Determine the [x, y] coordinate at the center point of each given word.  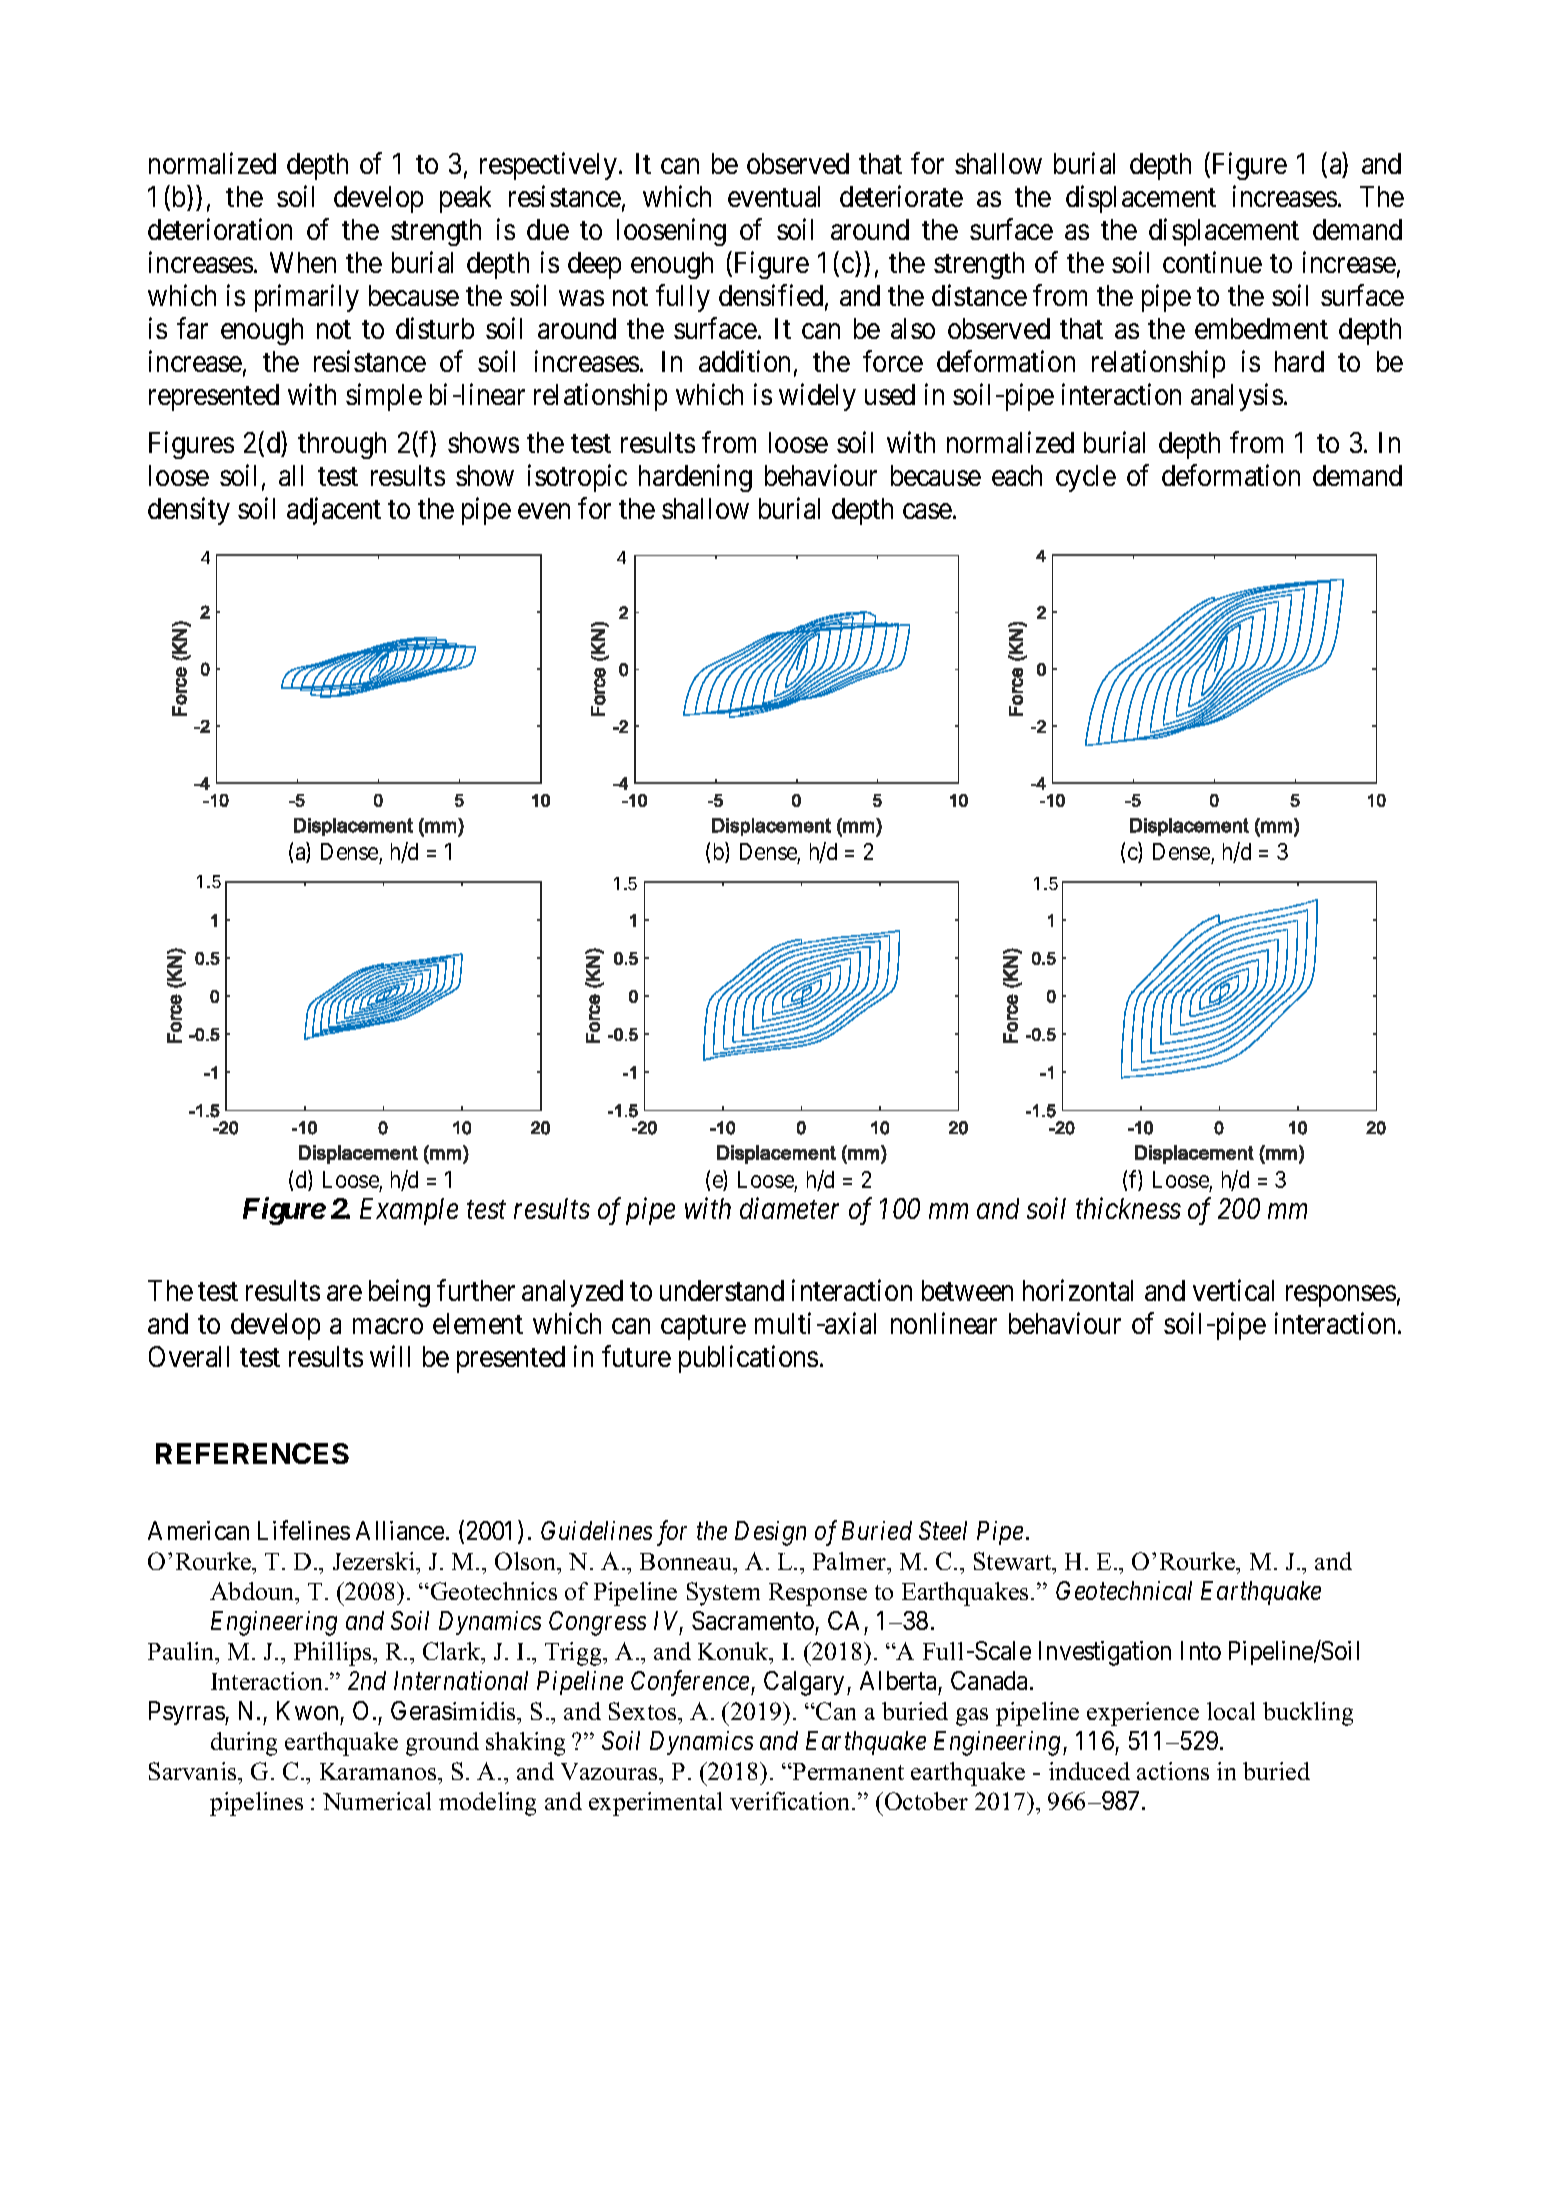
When [303, 262]
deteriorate [901, 196]
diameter [789, 1208]
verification [791, 1801]
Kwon [307, 1710]
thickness [1128, 1208]
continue [1212, 262]
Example [409, 1211]
